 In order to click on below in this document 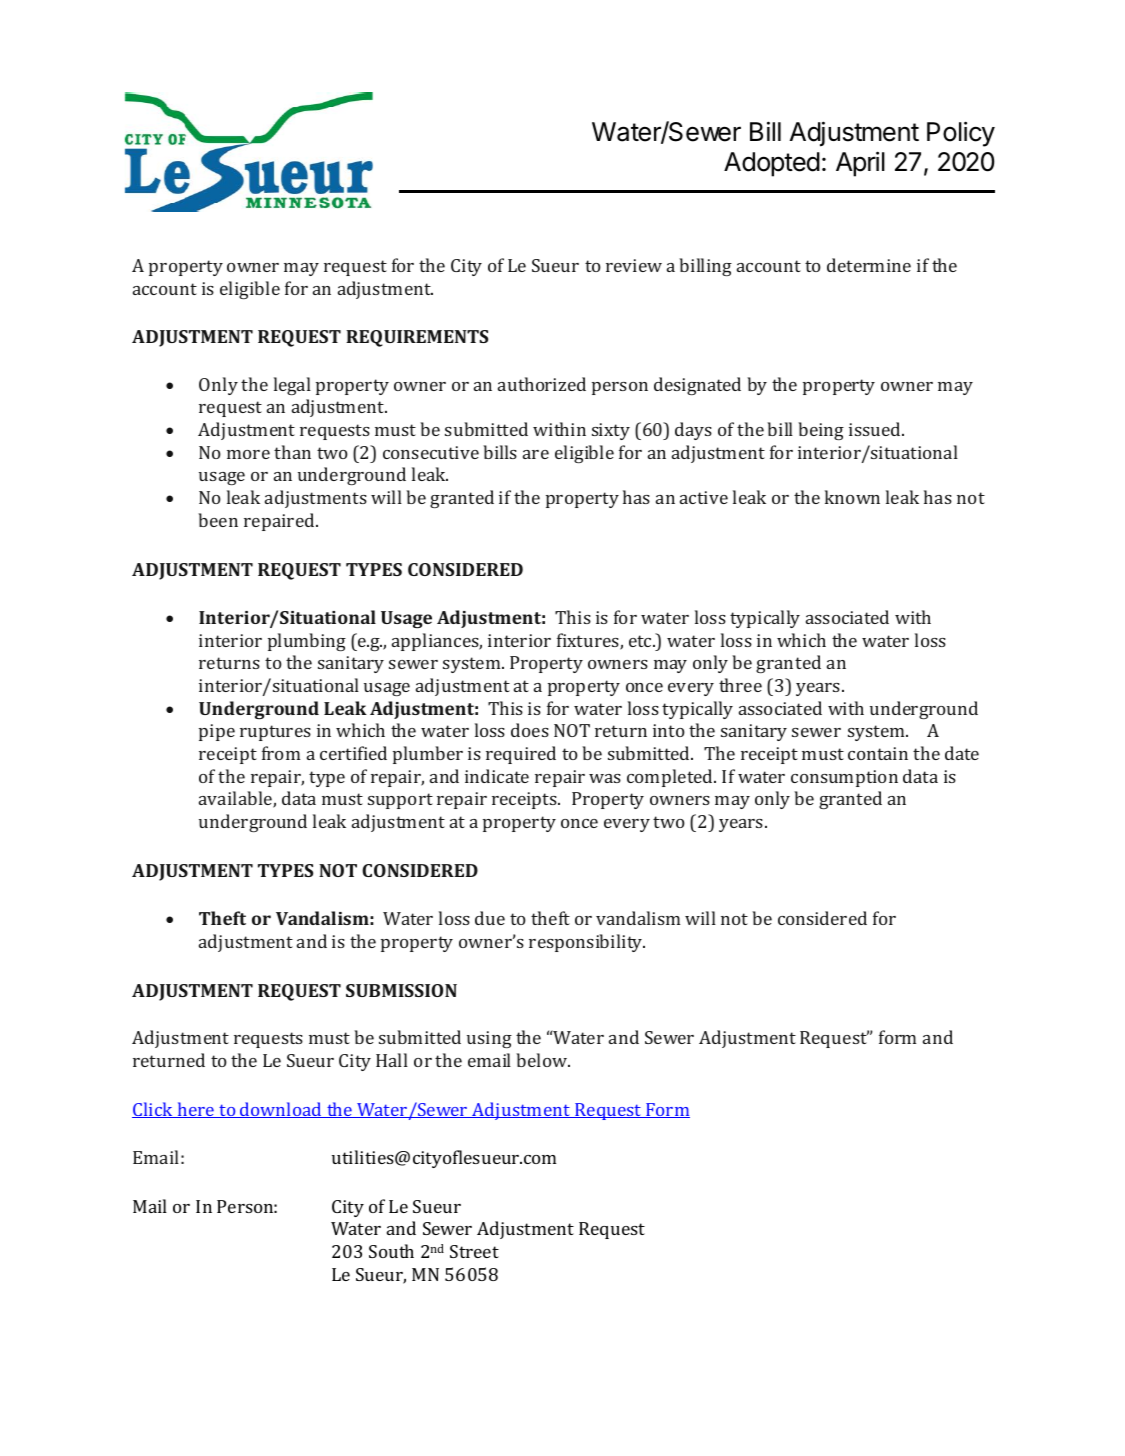, I will do `click(543, 1060)`.
